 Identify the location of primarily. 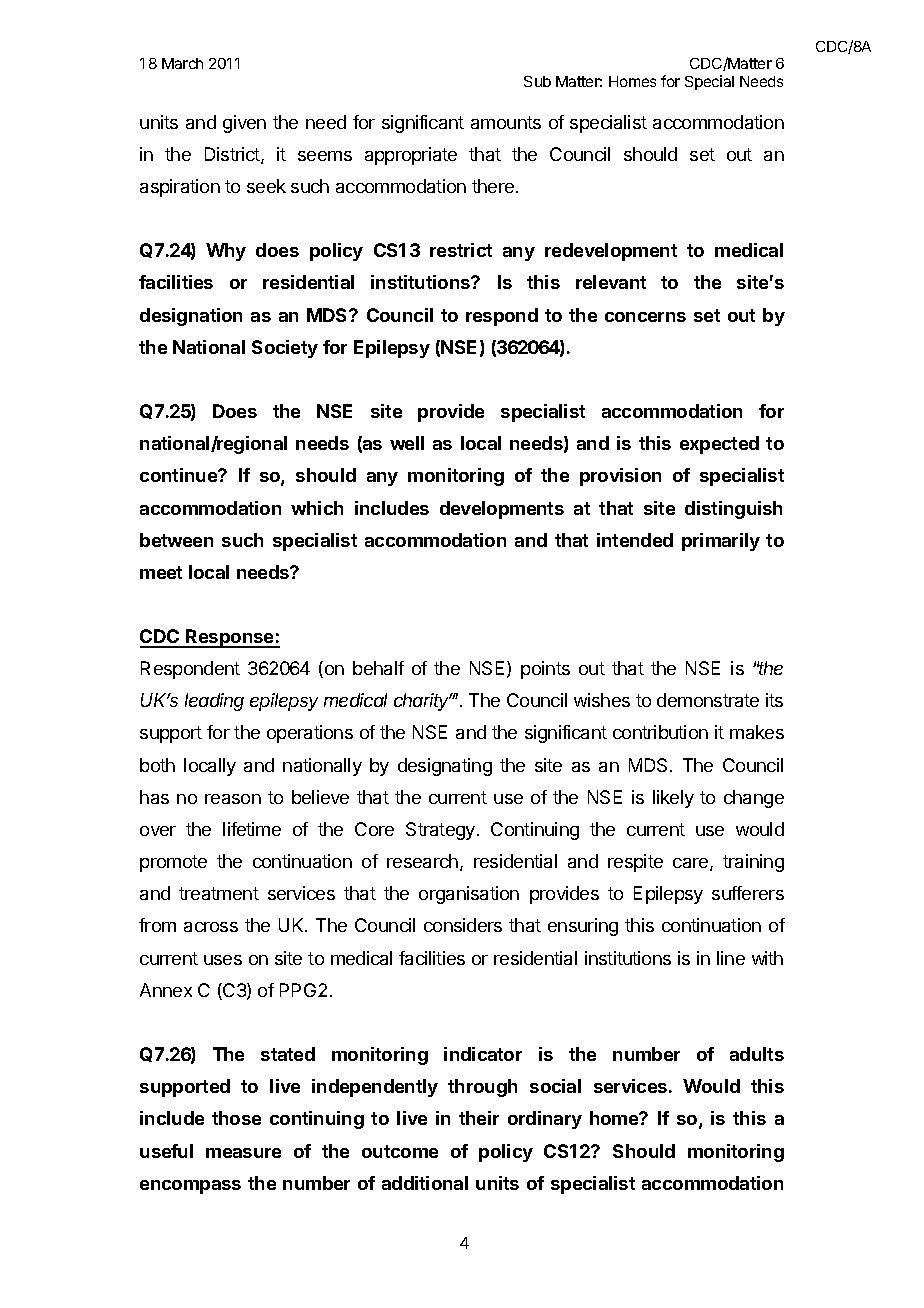
(721, 542).
